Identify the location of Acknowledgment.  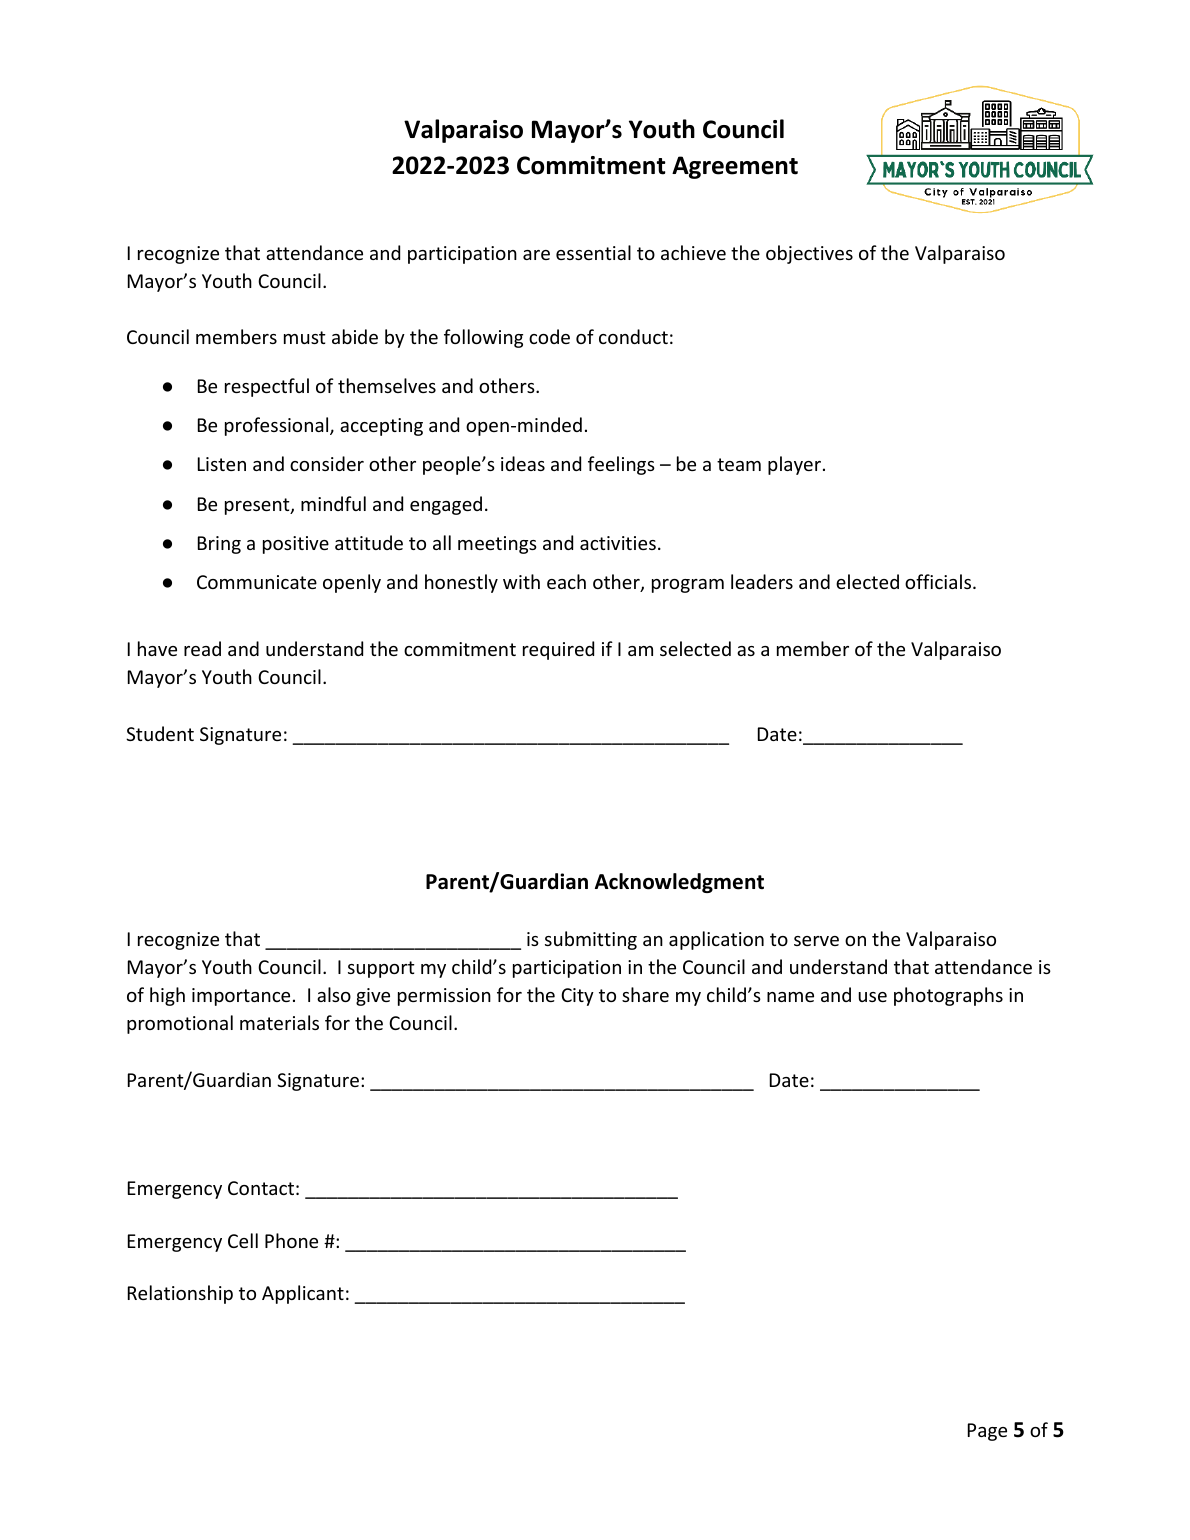
(679, 883).
